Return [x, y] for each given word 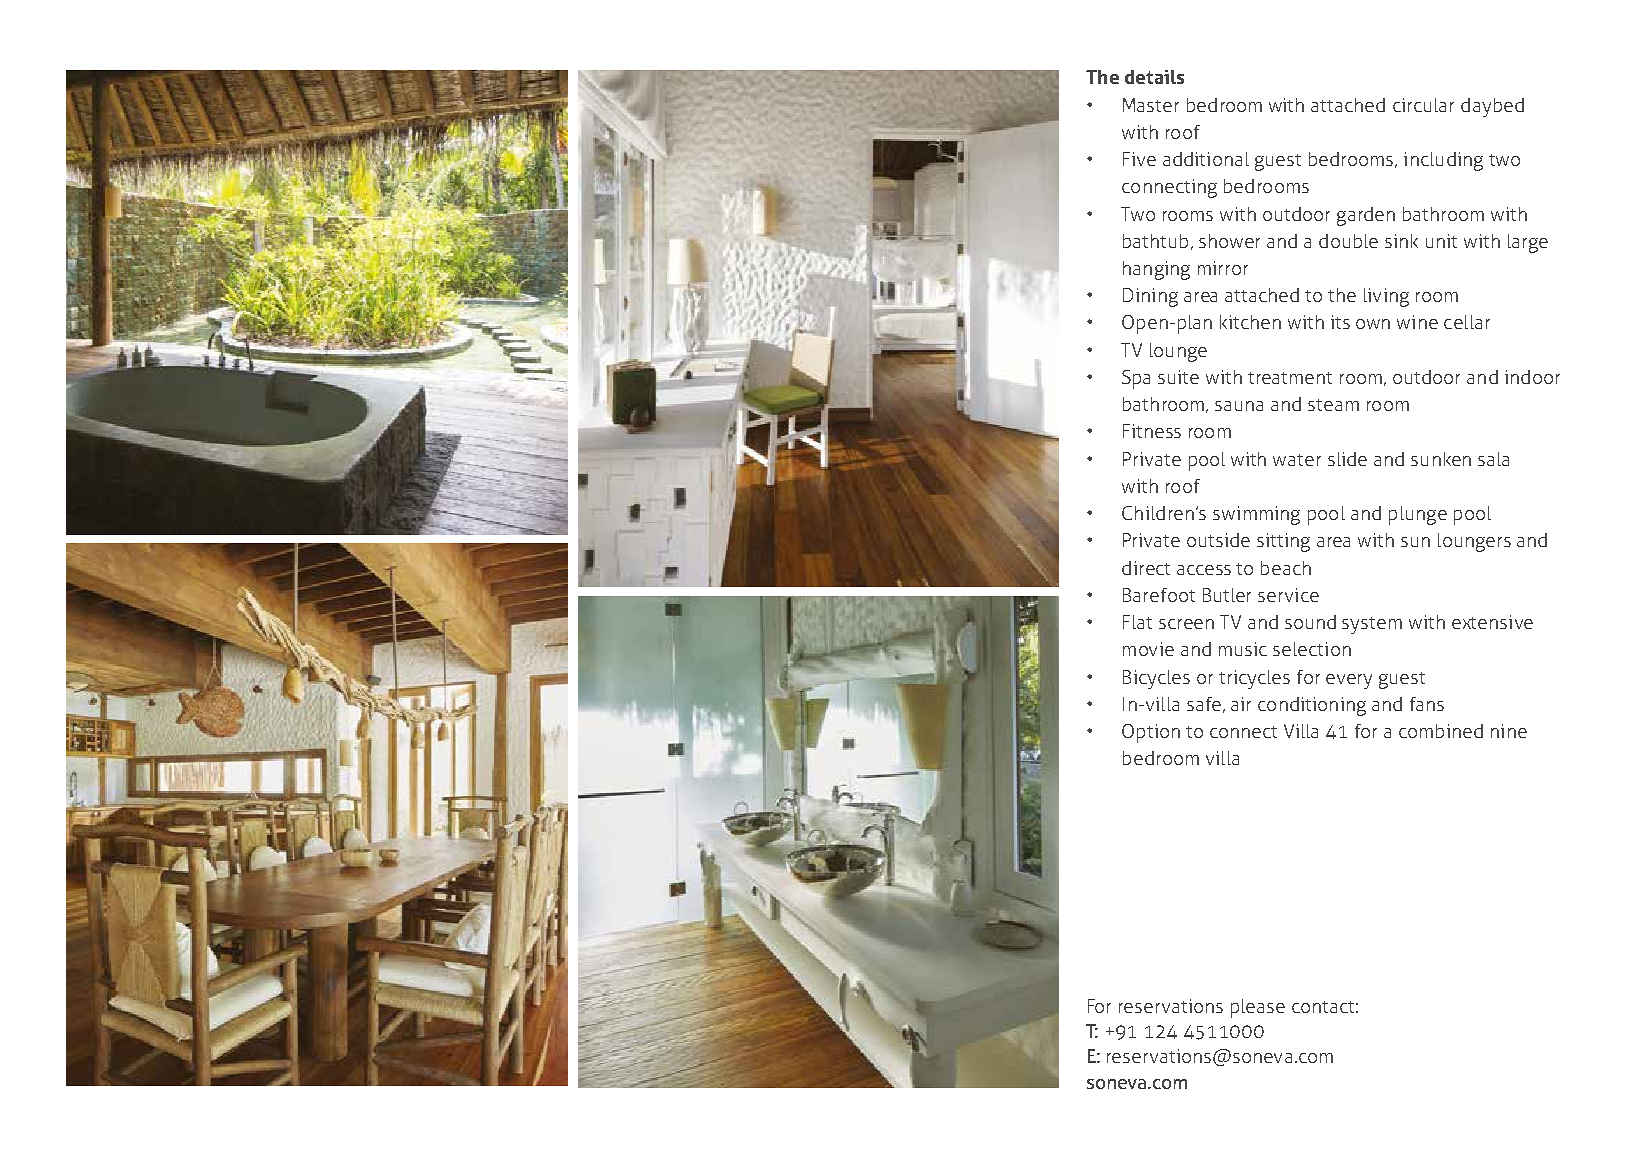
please [1258, 1008]
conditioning [1312, 706]
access [1204, 570]
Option [1151, 733]
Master [1151, 105]
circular [1423, 105]
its [1340, 322]
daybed [1492, 107]
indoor [1532, 377]
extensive [1492, 622]
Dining [1150, 297]
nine [1509, 731]
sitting [1283, 542]
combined [1441, 731]
